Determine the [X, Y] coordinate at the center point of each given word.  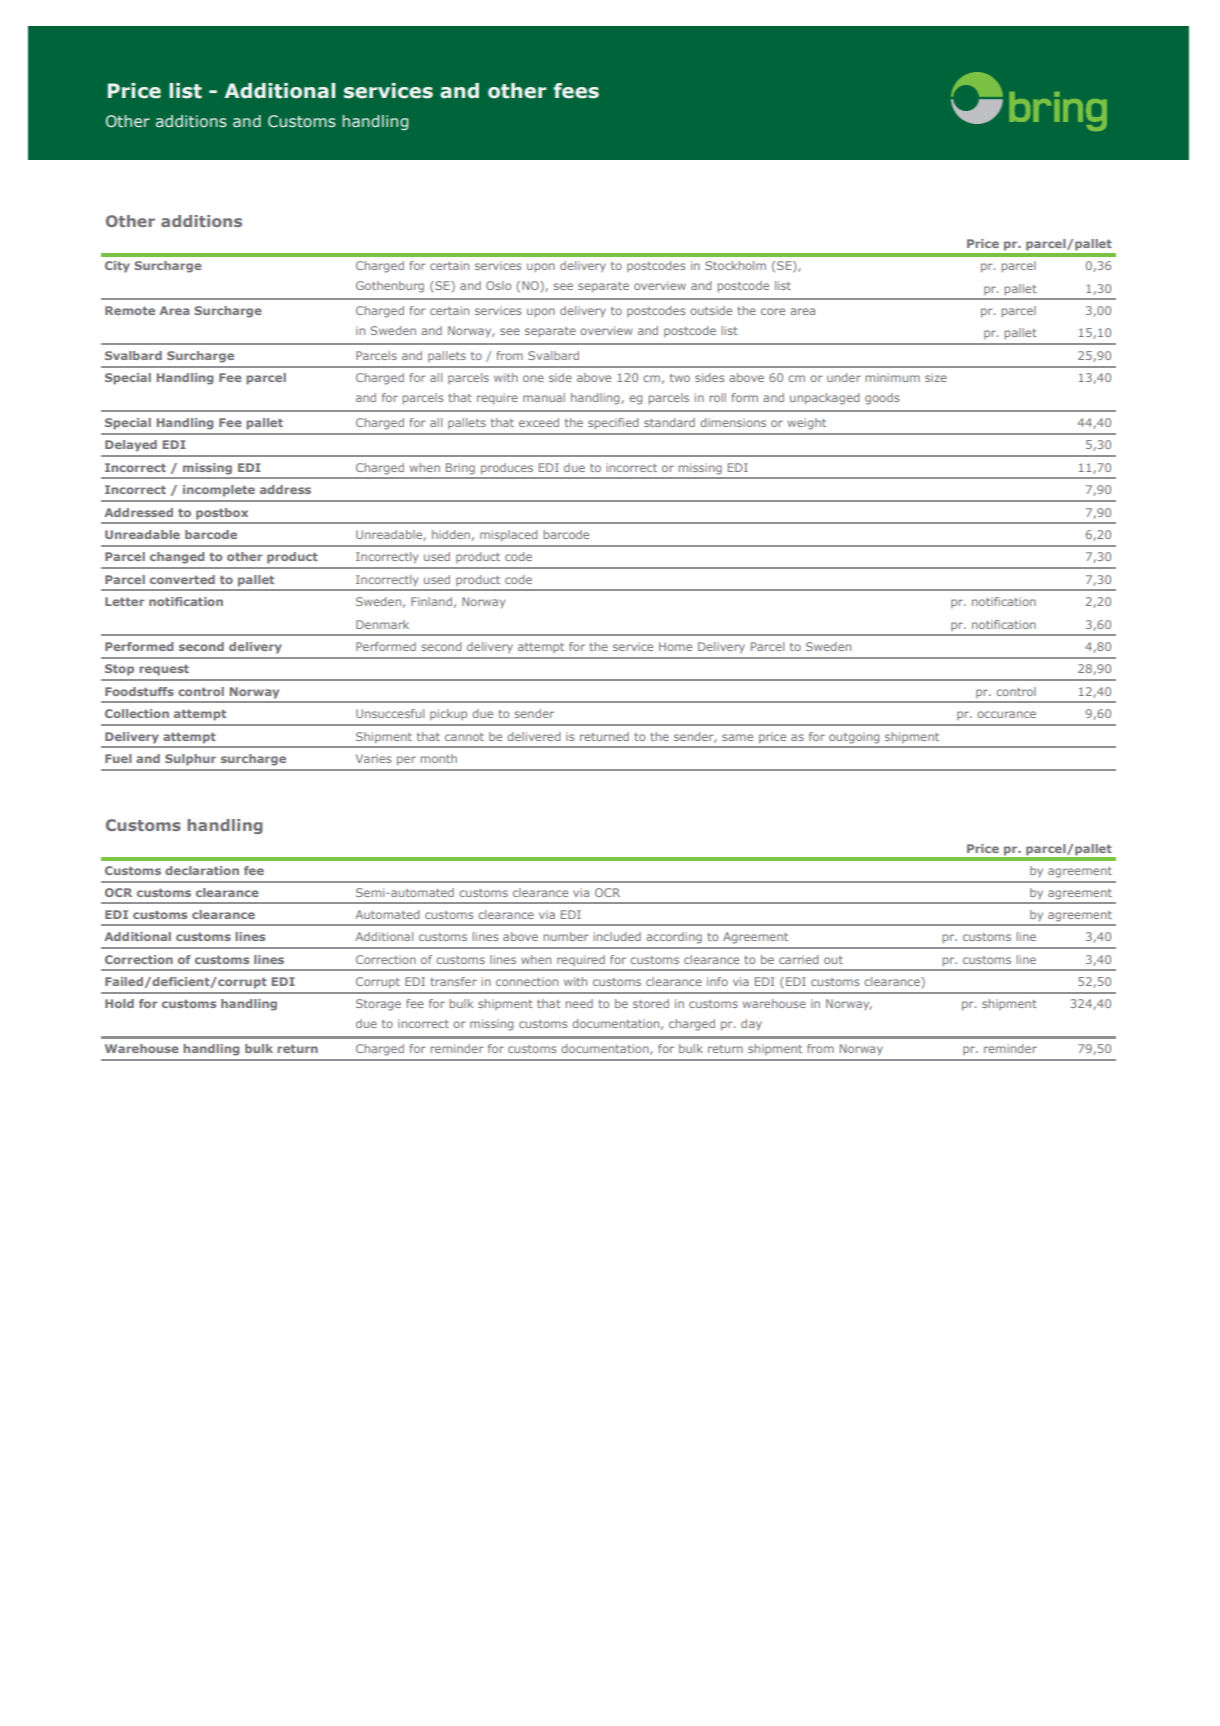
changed [177, 558]
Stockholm [735, 265]
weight [807, 424]
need [579, 1003]
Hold [119, 1003]
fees [576, 91]
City [117, 267]
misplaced [508, 536]
